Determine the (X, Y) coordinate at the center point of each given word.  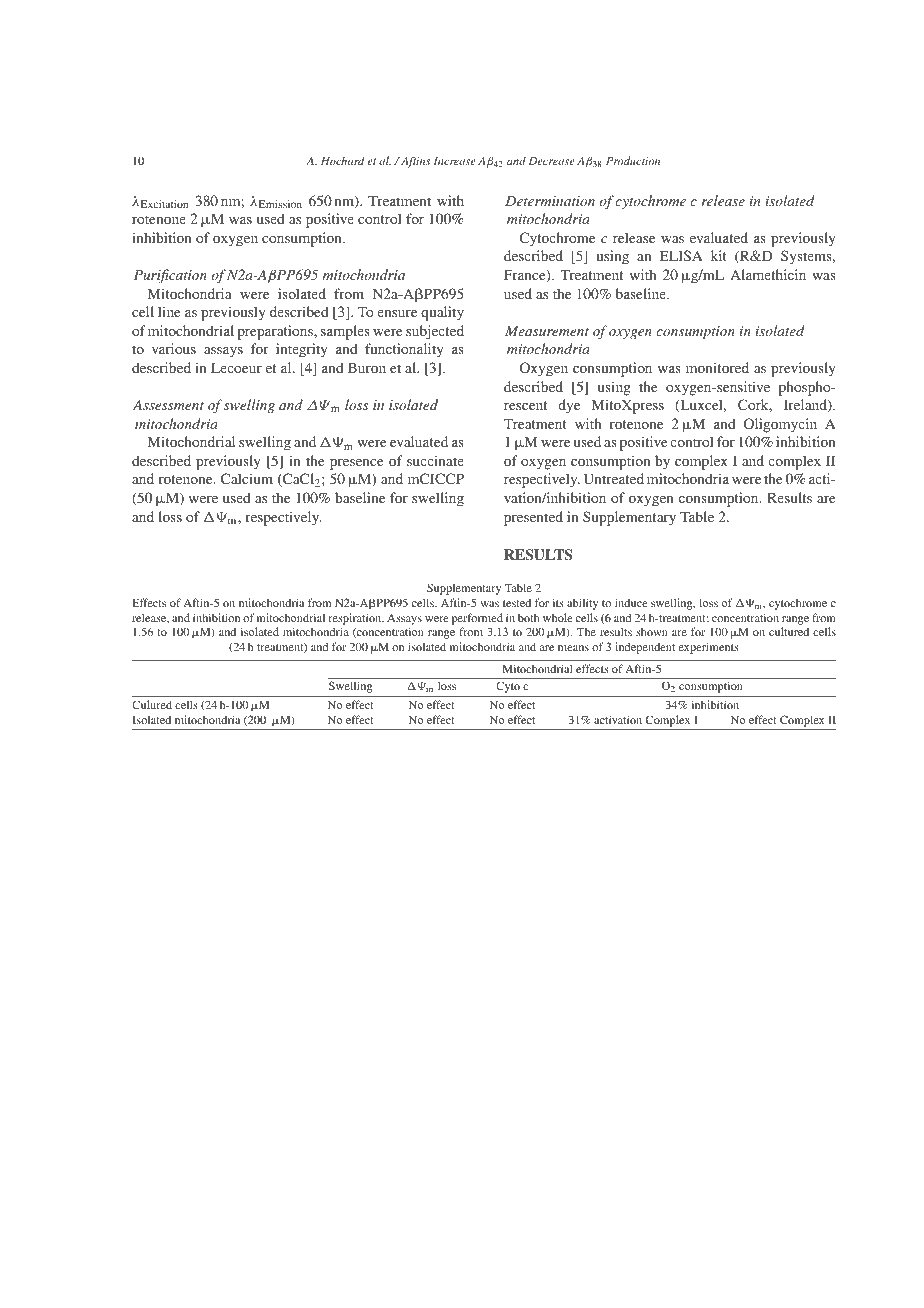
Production (633, 160)
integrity (302, 350)
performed (477, 619)
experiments (709, 648)
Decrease (552, 161)
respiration (356, 619)
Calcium (247, 478)
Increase (455, 161)
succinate (435, 460)
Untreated (614, 478)
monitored (717, 367)
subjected (435, 332)
